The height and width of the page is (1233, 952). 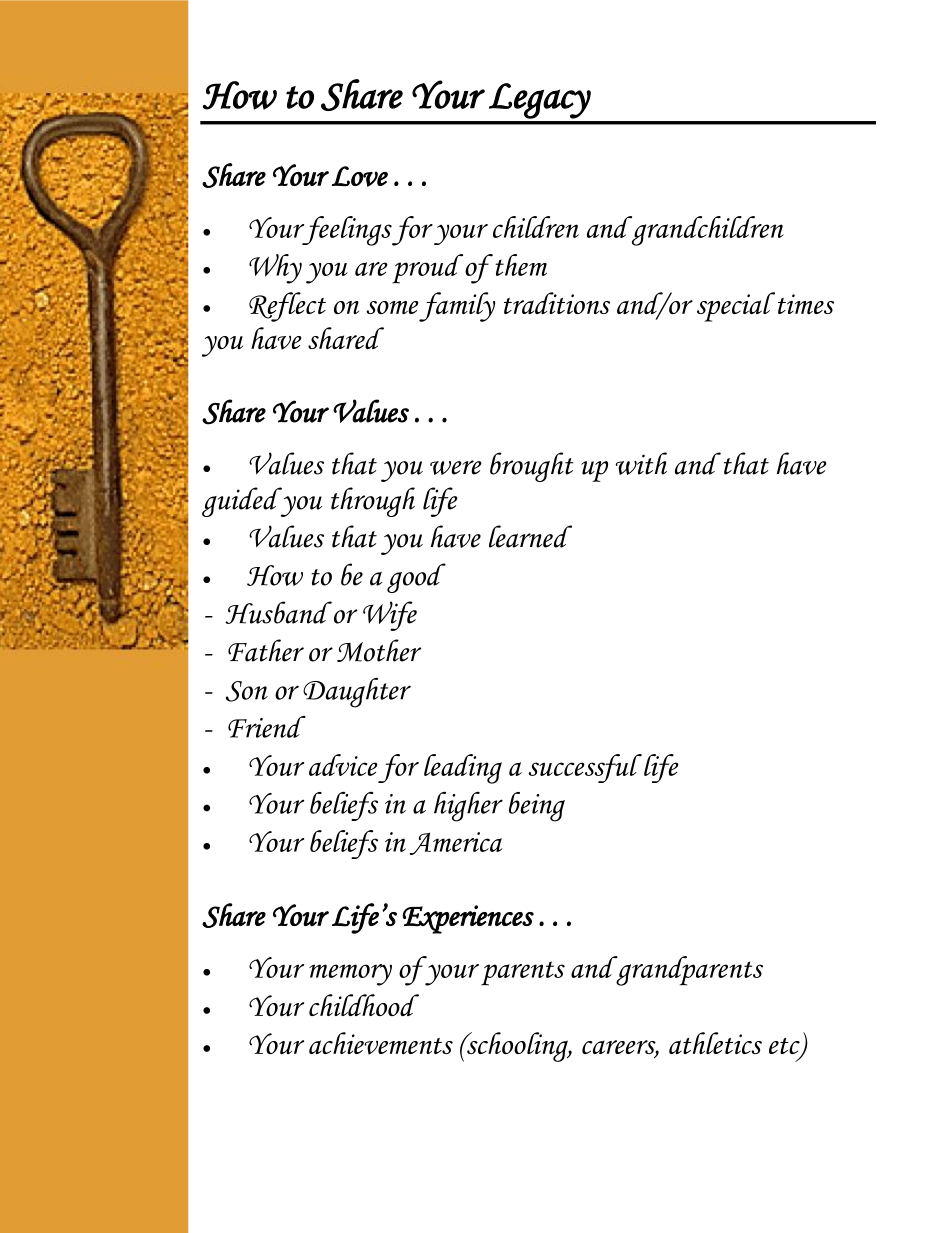 I want to click on being, so click(x=537, y=807).
